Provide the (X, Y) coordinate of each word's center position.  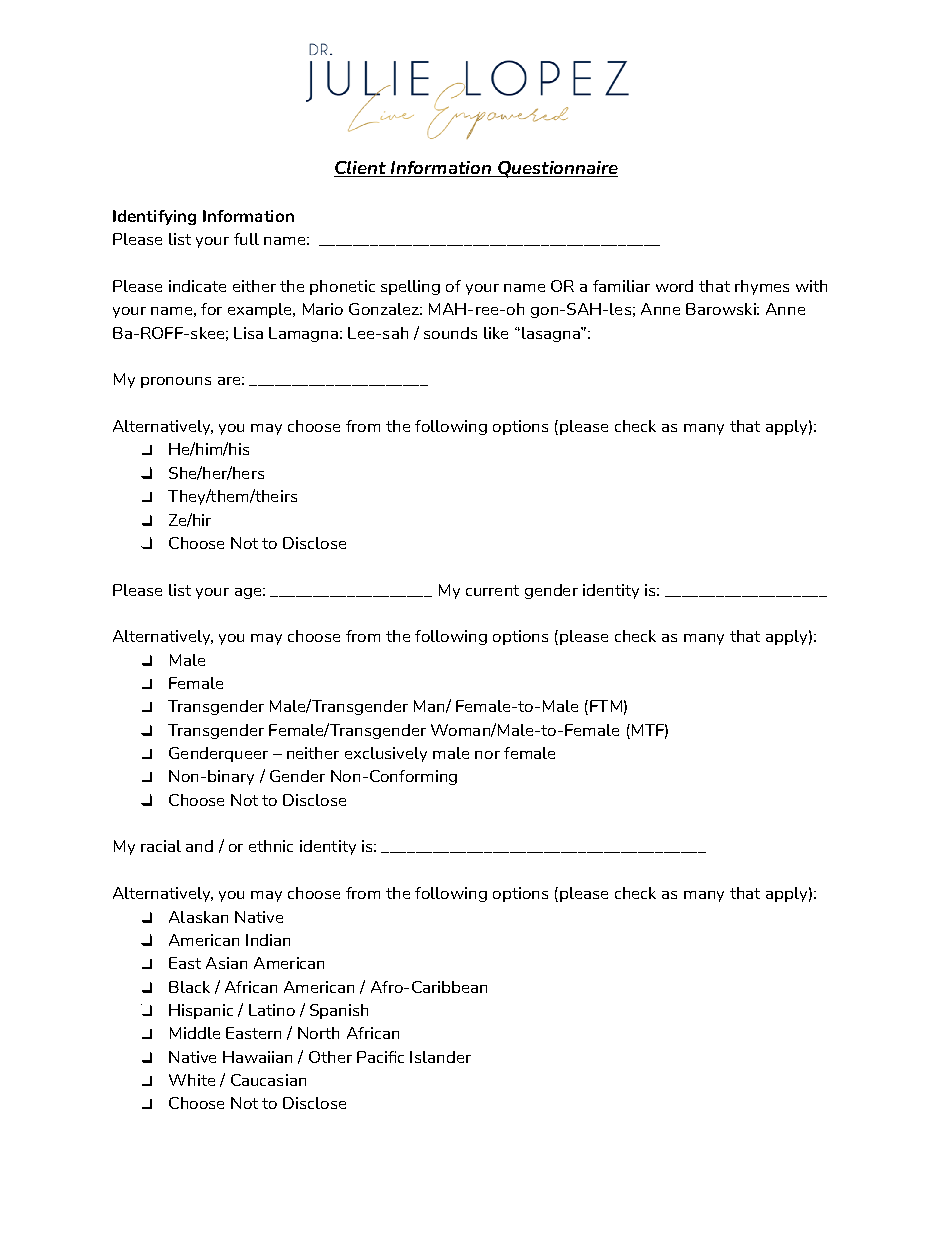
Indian (268, 940)
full (246, 239)
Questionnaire (557, 169)
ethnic (271, 846)
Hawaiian (257, 1057)
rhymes (762, 287)
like (496, 333)
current (492, 590)
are (229, 381)
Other (330, 1057)
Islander (440, 1057)
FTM (606, 706)
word (674, 286)
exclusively (386, 754)
